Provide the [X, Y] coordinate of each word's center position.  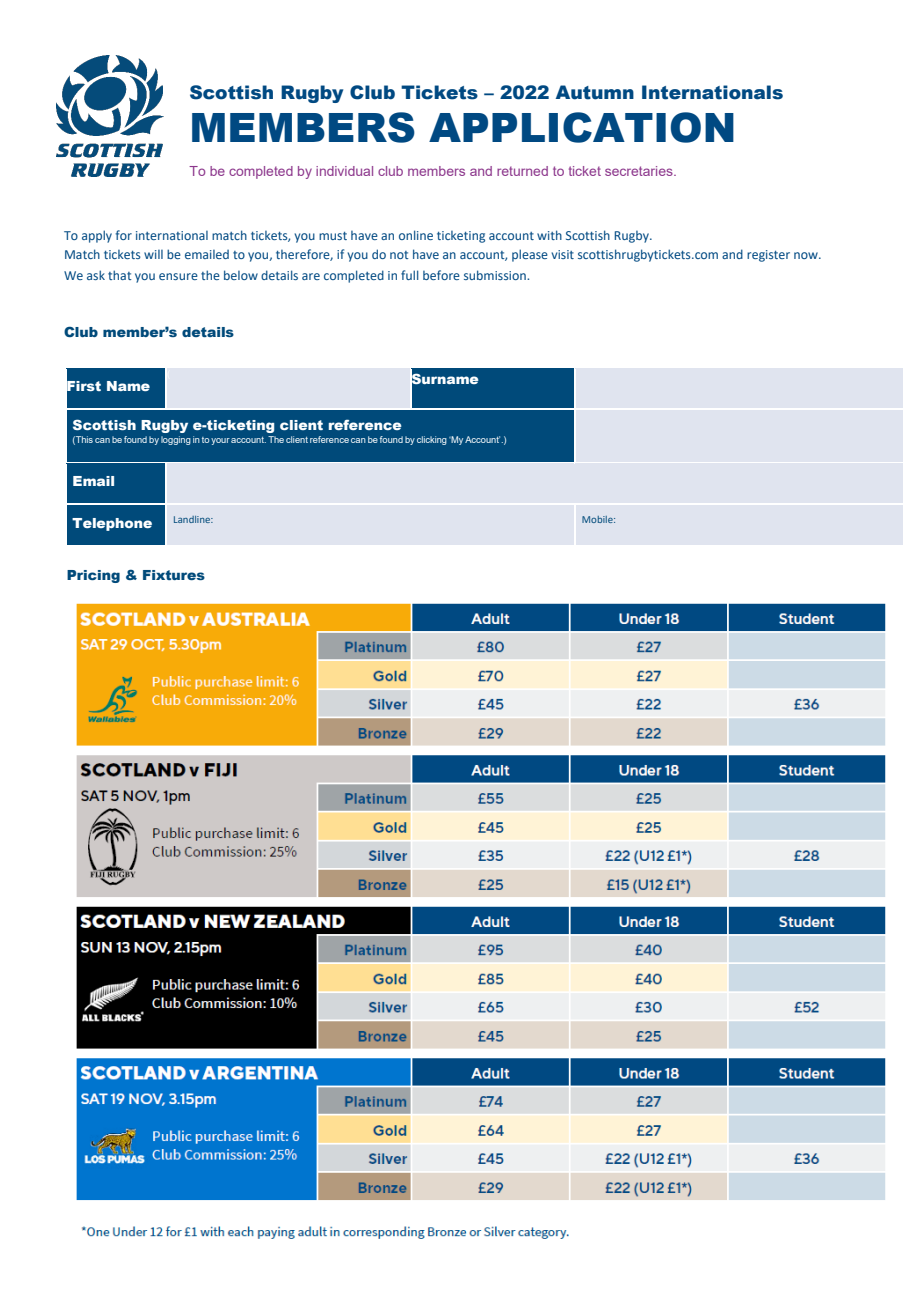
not [399, 255]
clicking [432, 440]
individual [344, 171]
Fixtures [174, 575]
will [153, 254]
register [768, 256]
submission [496, 275]
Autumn [595, 92]
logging [176, 440]
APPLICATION [581, 127]
